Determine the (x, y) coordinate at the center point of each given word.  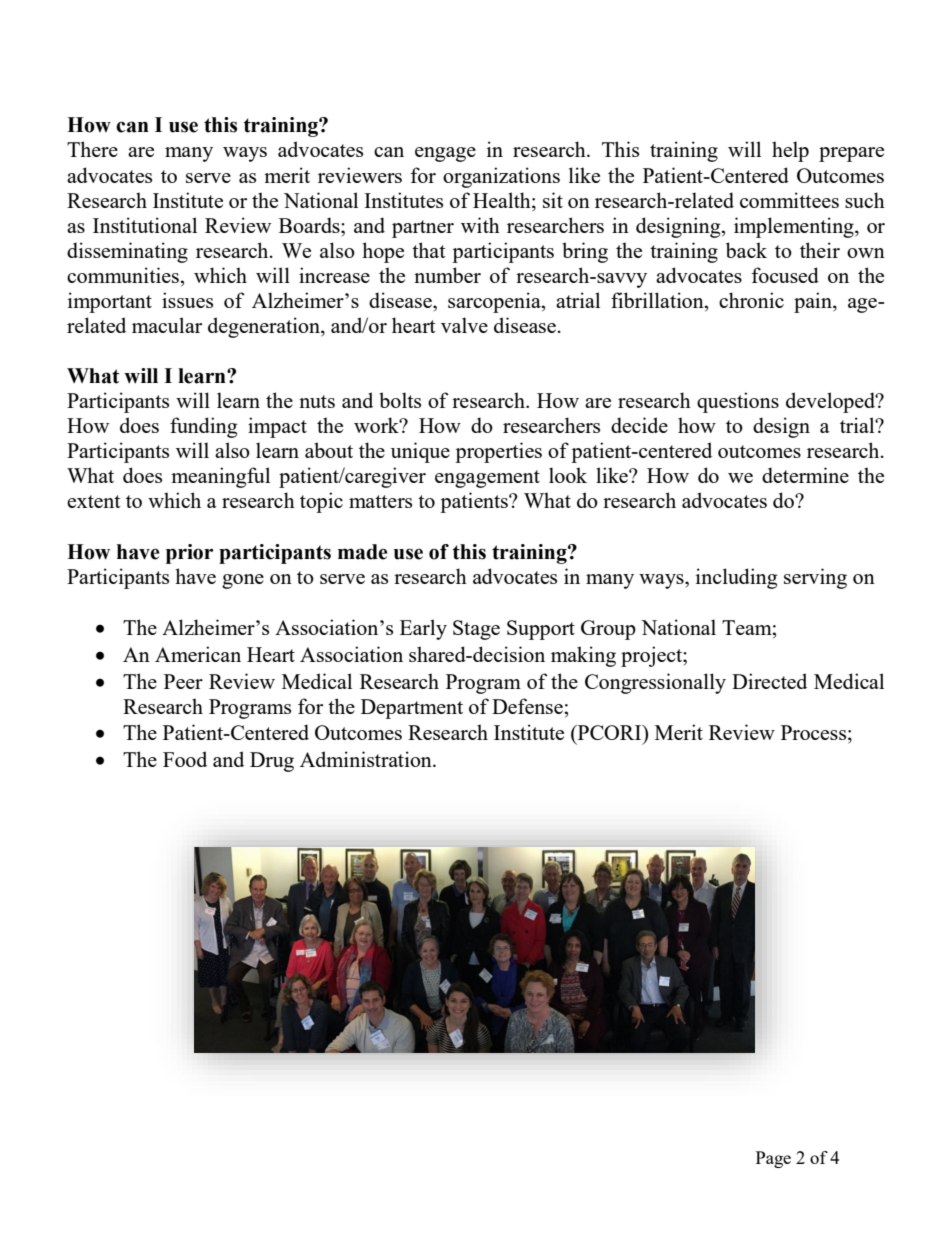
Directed (769, 681)
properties (498, 452)
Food (185, 759)
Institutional (145, 225)
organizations (501, 177)
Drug (272, 762)
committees (789, 200)
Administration (367, 759)
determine (805, 475)
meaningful (220, 477)
